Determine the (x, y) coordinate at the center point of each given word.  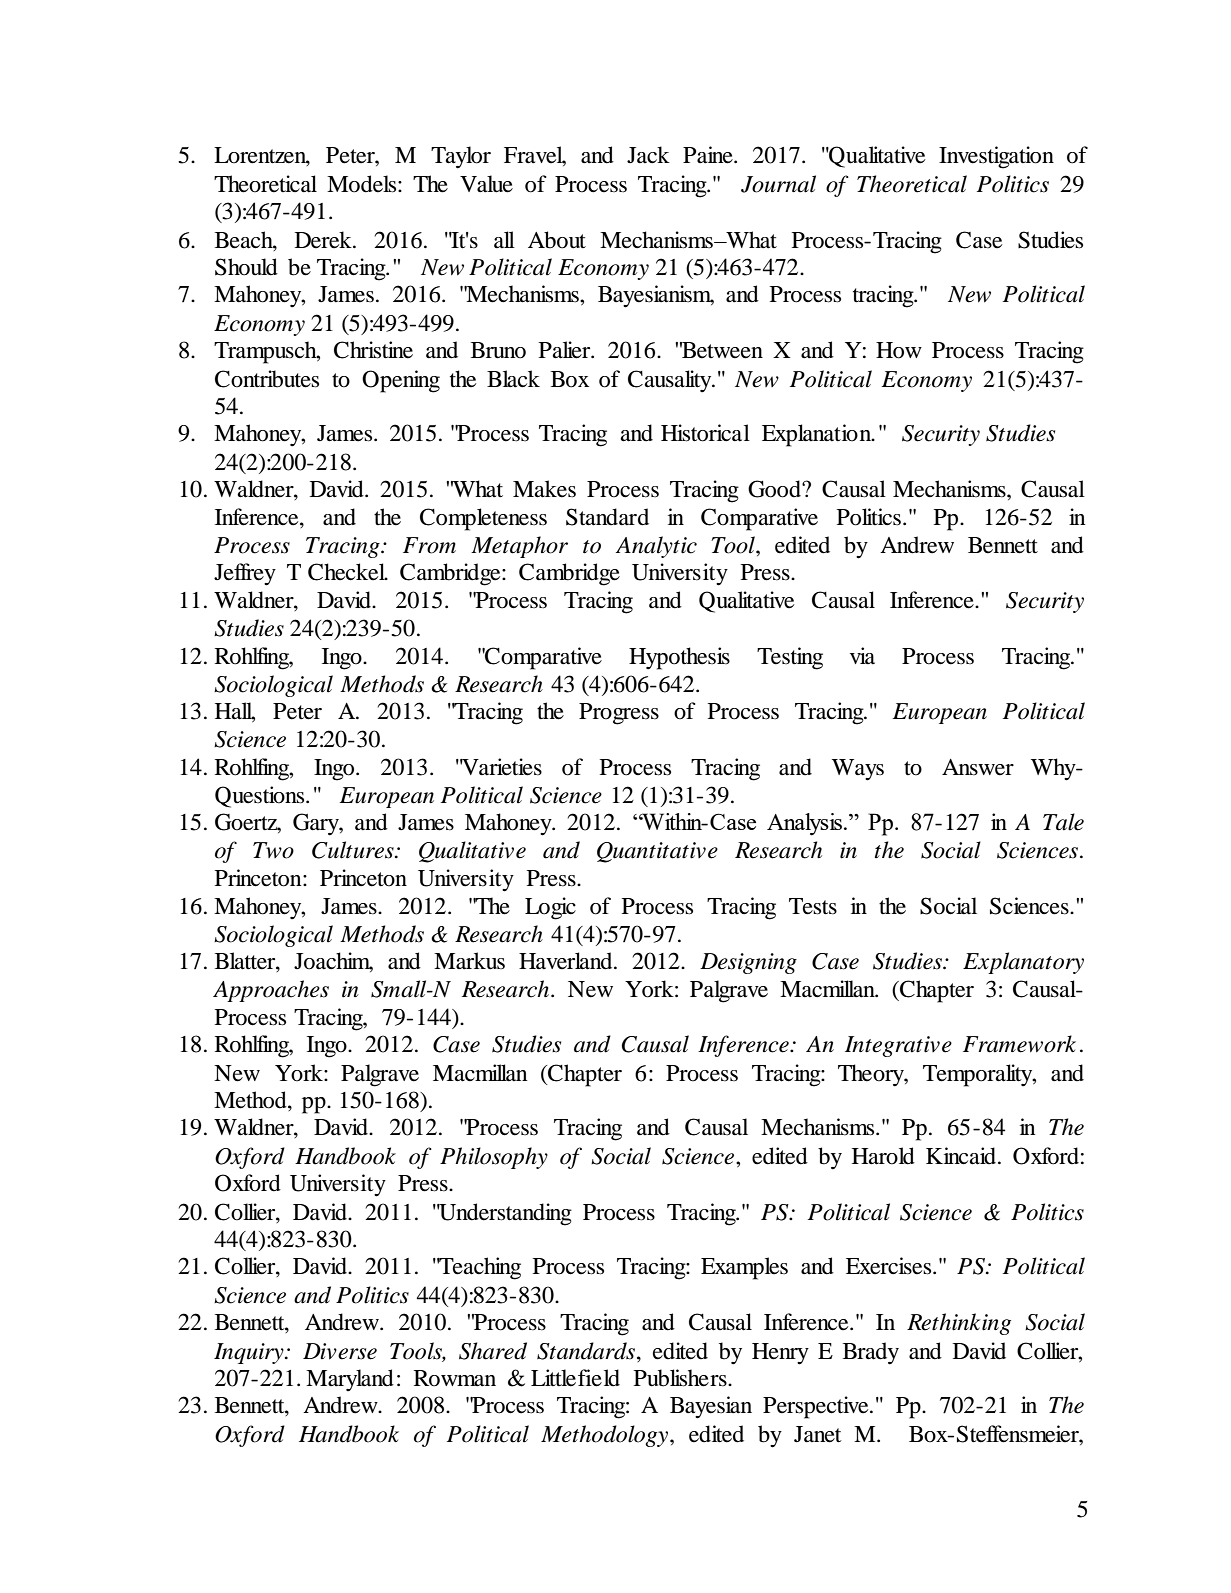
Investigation (996, 157)
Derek (324, 240)
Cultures (354, 850)
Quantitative (657, 852)
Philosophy (494, 1158)
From (429, 545)
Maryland (350, 1380)
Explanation (818, 435)
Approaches (271, 991)
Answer (978, 767)
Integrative (898, 1046)
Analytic (656, 547)
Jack (648, 154)
